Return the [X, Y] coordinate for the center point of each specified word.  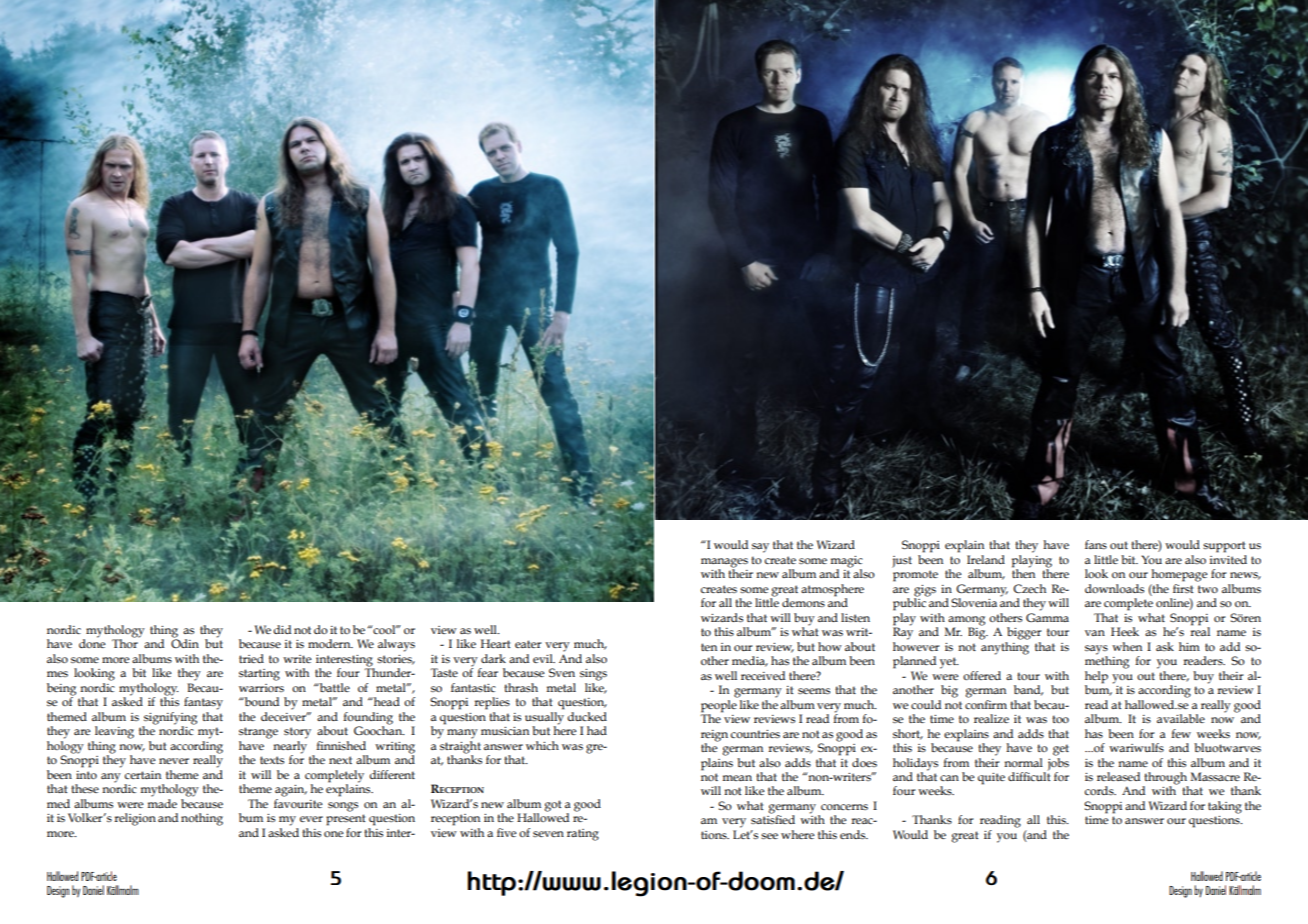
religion [135, 819]
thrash [521, 687]
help [1096, 677]
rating [583, 835]
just [902, 562]
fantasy [203, 703]
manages [724, 564]
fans [1096, 544]
